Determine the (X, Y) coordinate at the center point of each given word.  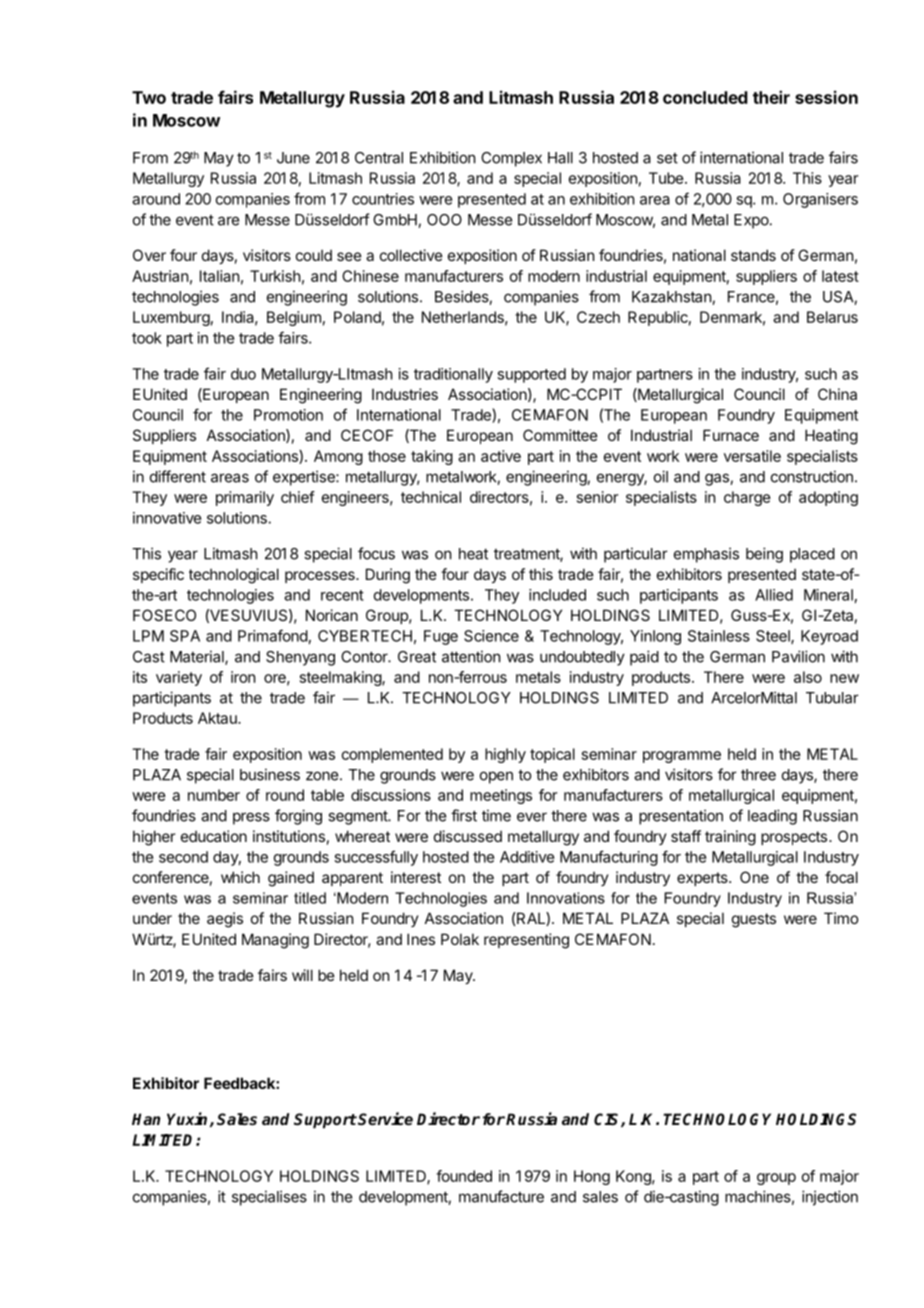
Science (491, 636)
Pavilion (798, 656)
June (293, 158)
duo (243, 374)
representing (526, 941)
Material (198, 657)
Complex (511, 159)
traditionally (453, 375)
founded (464, 1176)
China (837, 394)
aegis (225, 920)
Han (146, 1119)
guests (754, 920)
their (771, 97)
